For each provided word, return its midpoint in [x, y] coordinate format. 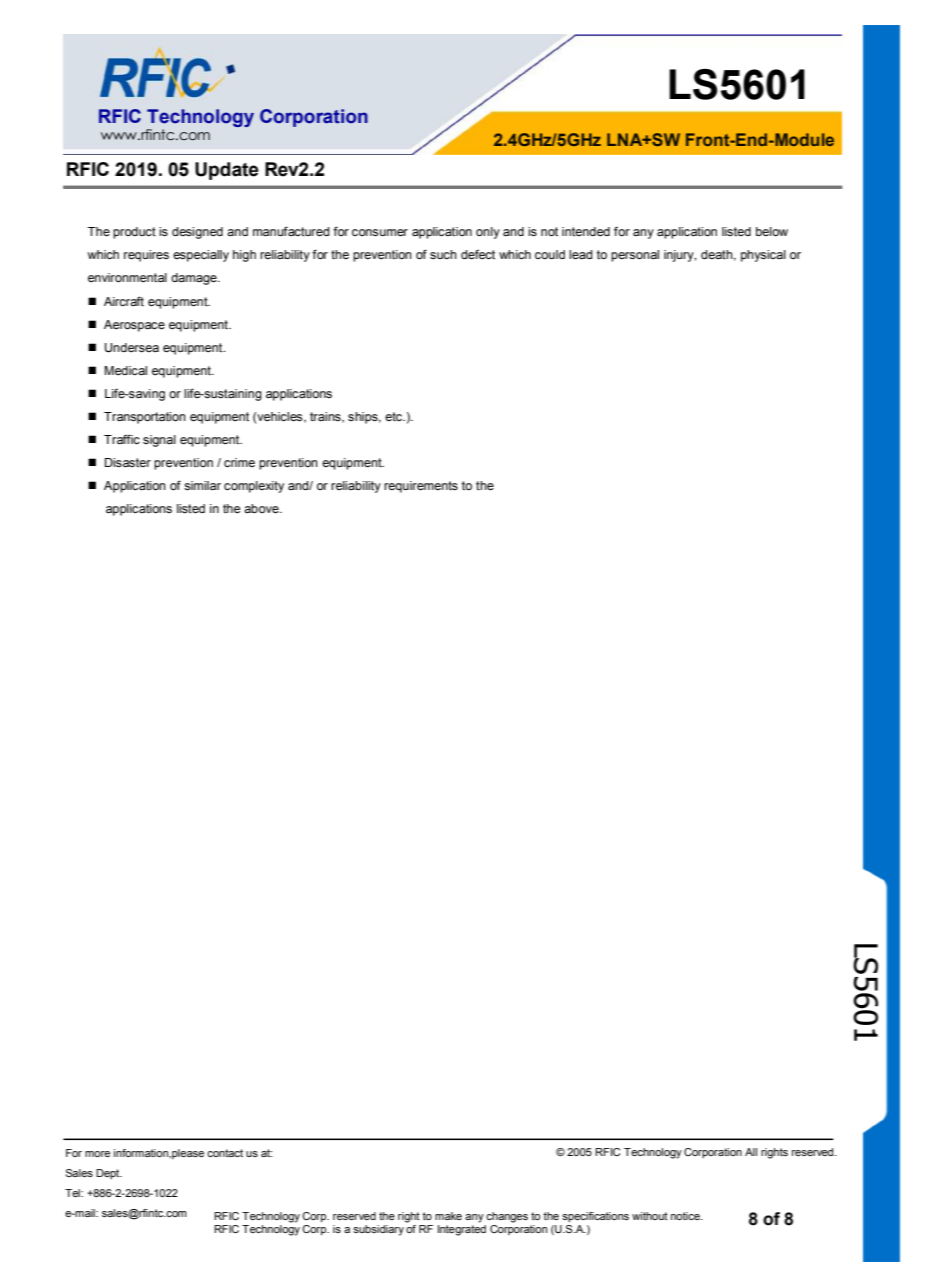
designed [197, 233]
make [448, 1216]
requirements [421, 487]
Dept [109, 1174]
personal [635, 256]
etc [394, 416]
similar [202, 486]
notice [686, 1216]
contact [225, 1153]
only [488, 233]
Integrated [462, 1229]
